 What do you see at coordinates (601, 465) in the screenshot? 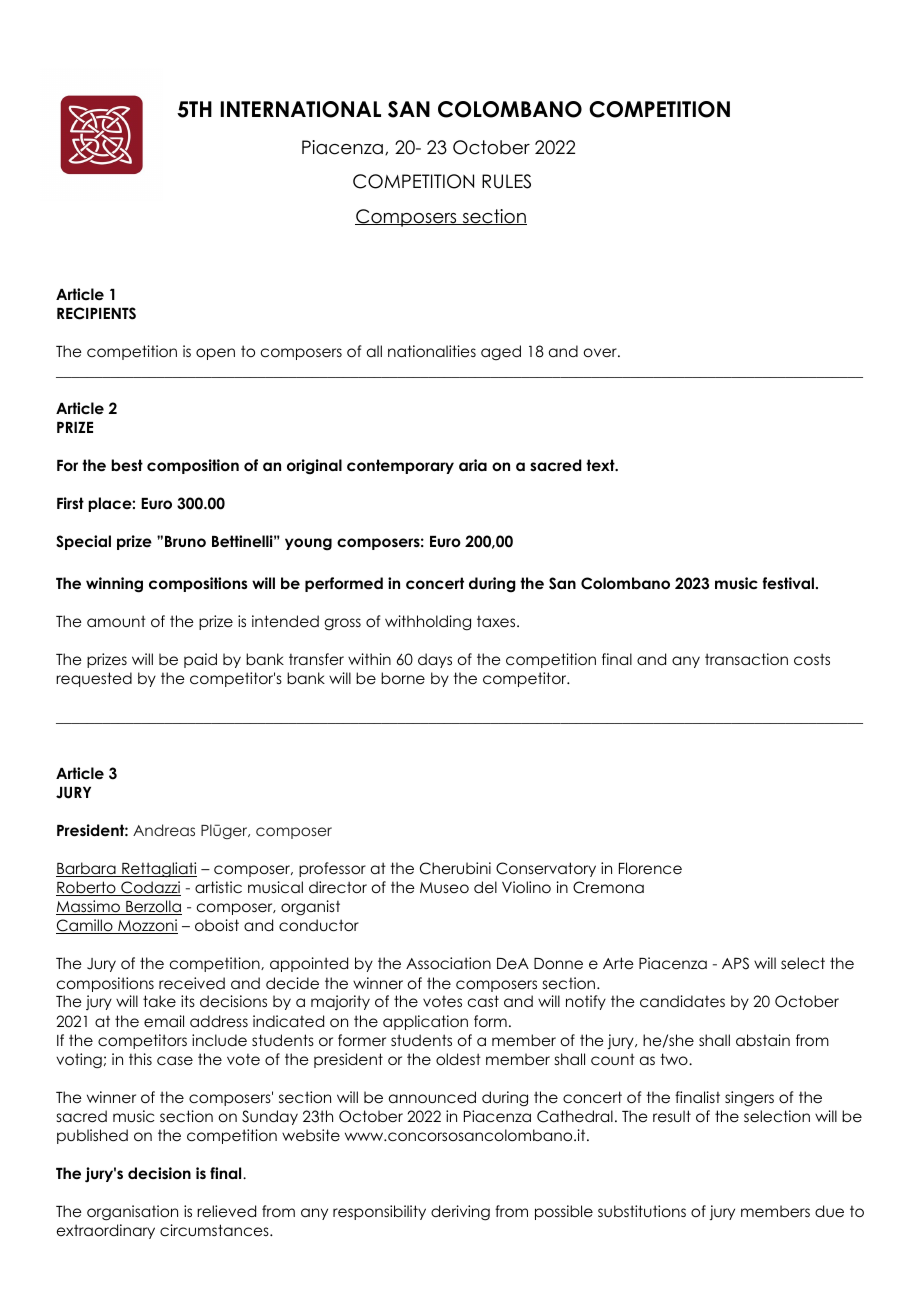
I see `text` at bounding box center [601, 465].
